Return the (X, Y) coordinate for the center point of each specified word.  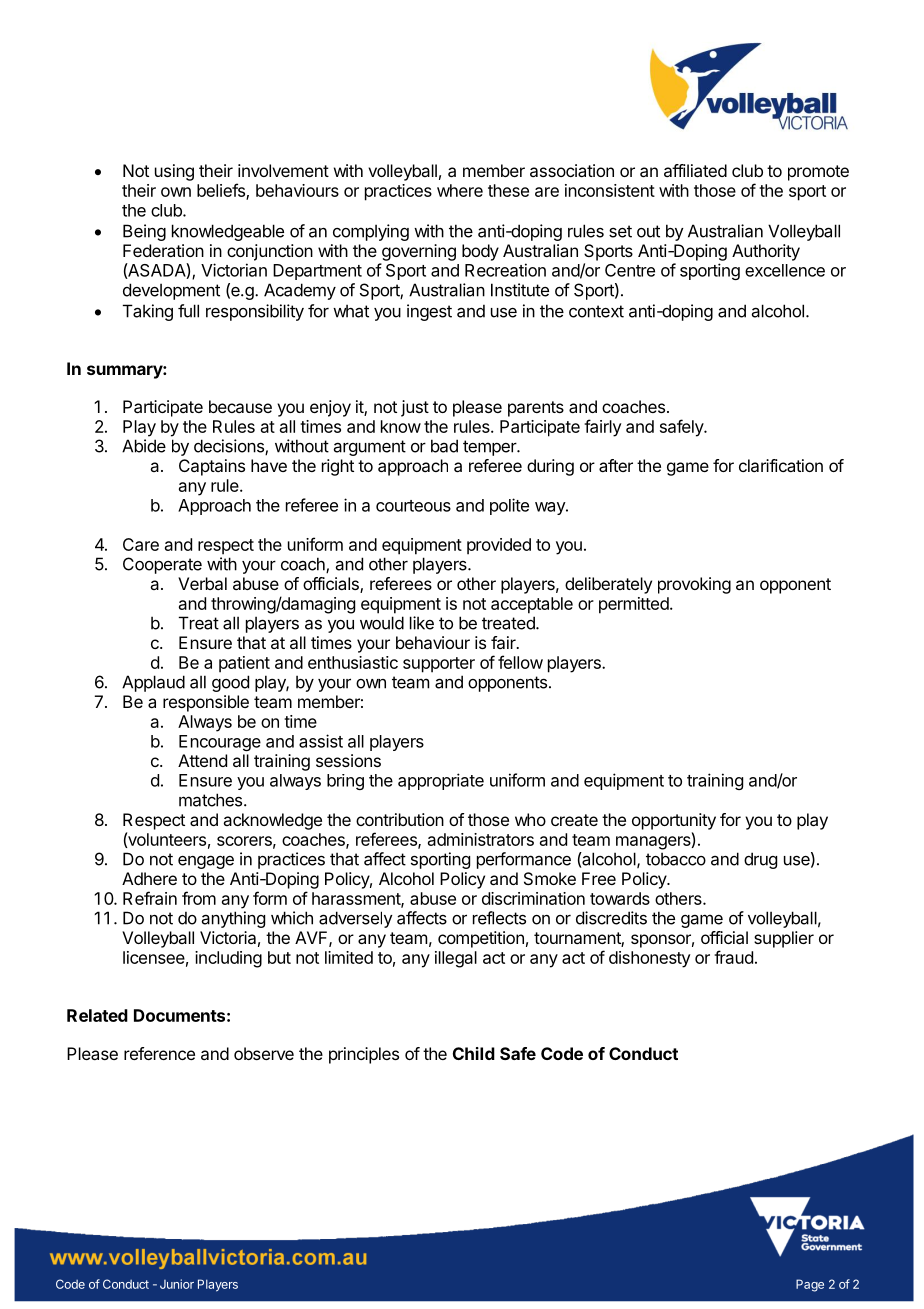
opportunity (674, 821)
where (460, 190)
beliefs (222, 191)
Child (474, 1053)
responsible (206, 703)
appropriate (441, 781)
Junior (177, 1284)
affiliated (695, 170)
